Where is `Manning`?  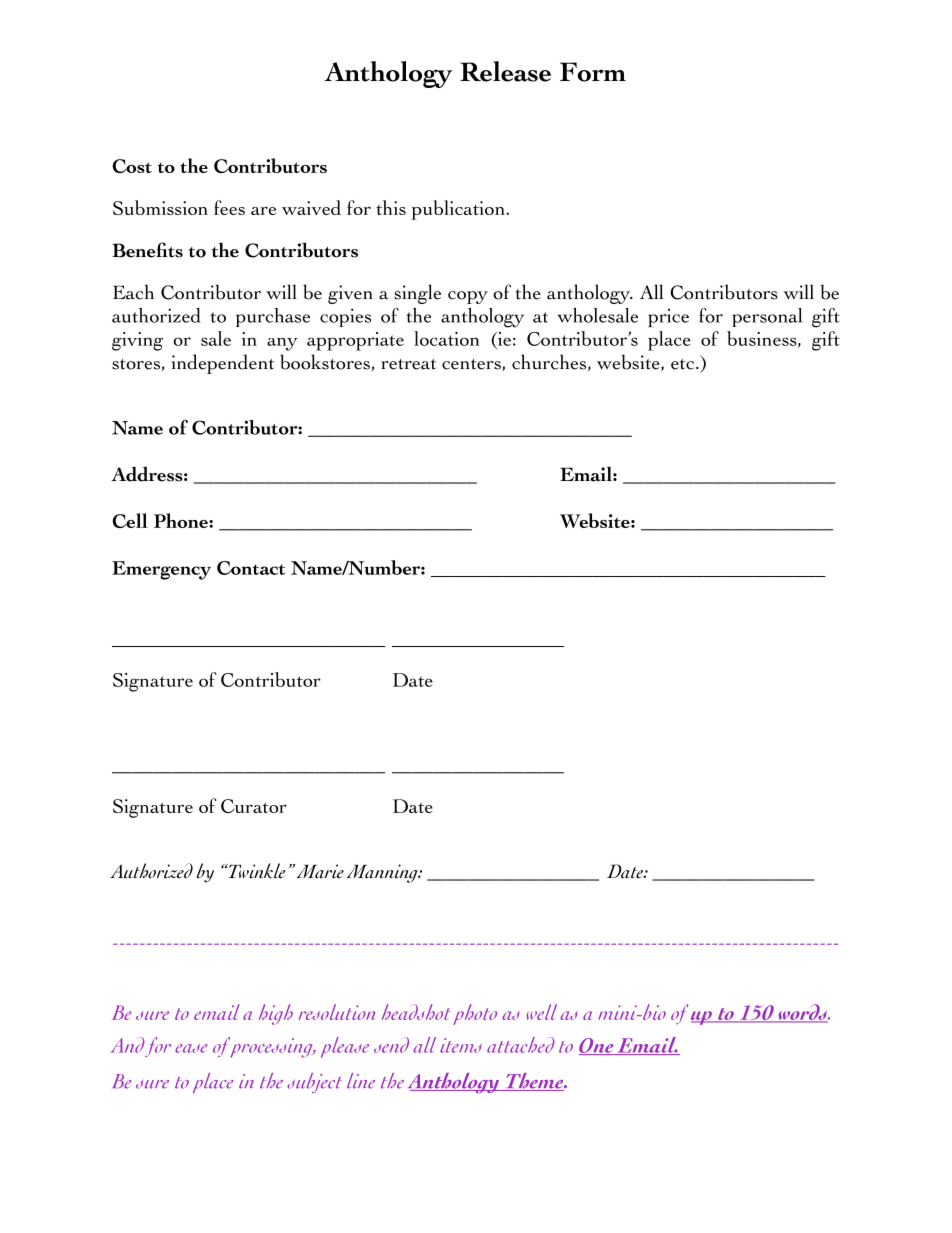 Manning is located at coordinates (383, 873).
